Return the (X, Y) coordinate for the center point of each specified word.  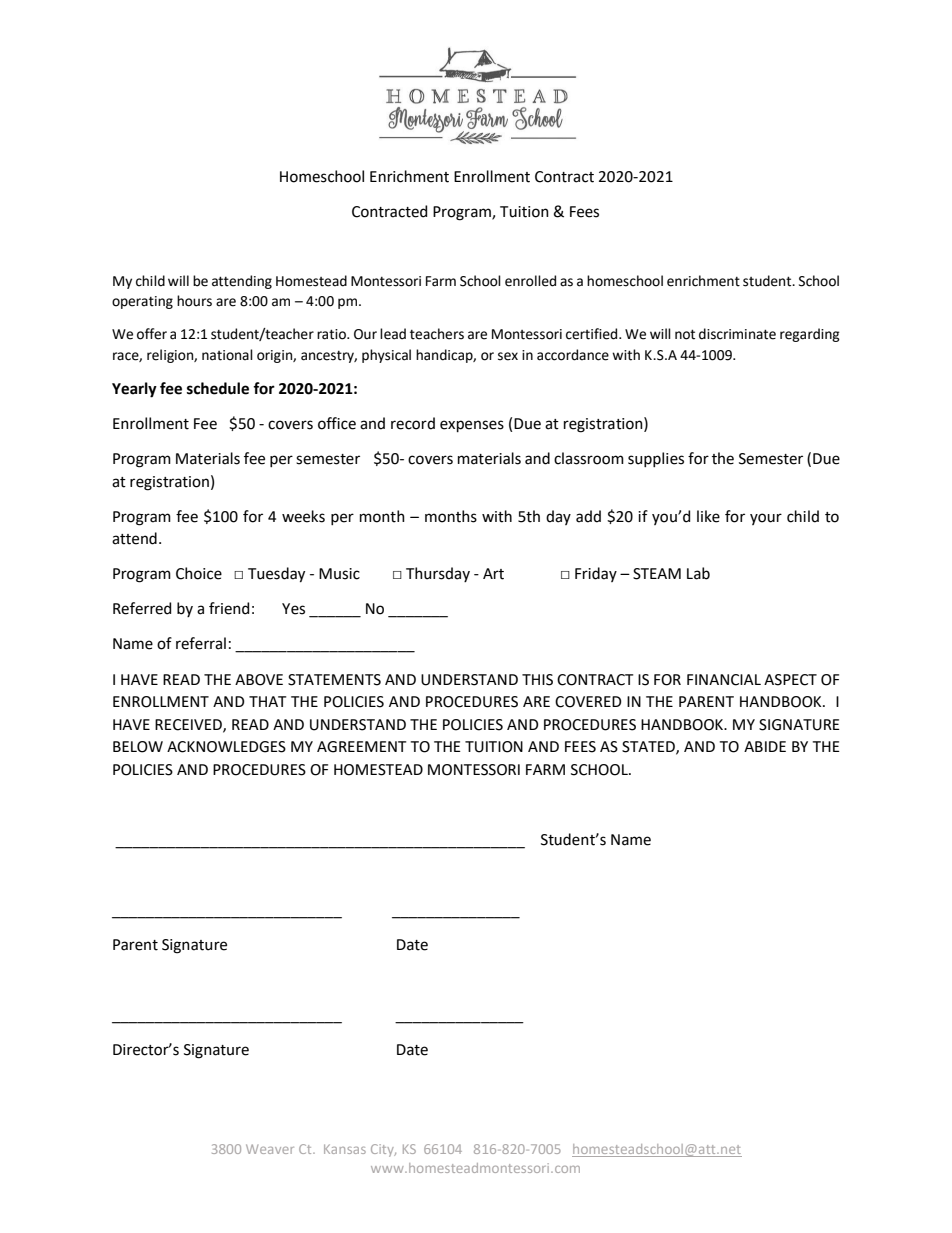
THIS (537, 680)
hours (194, 301)
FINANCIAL (724, 680)
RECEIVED (189, 725)
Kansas (345, 1149)
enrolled (530, 281)
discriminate (737, 334)
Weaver (270, 1149)
